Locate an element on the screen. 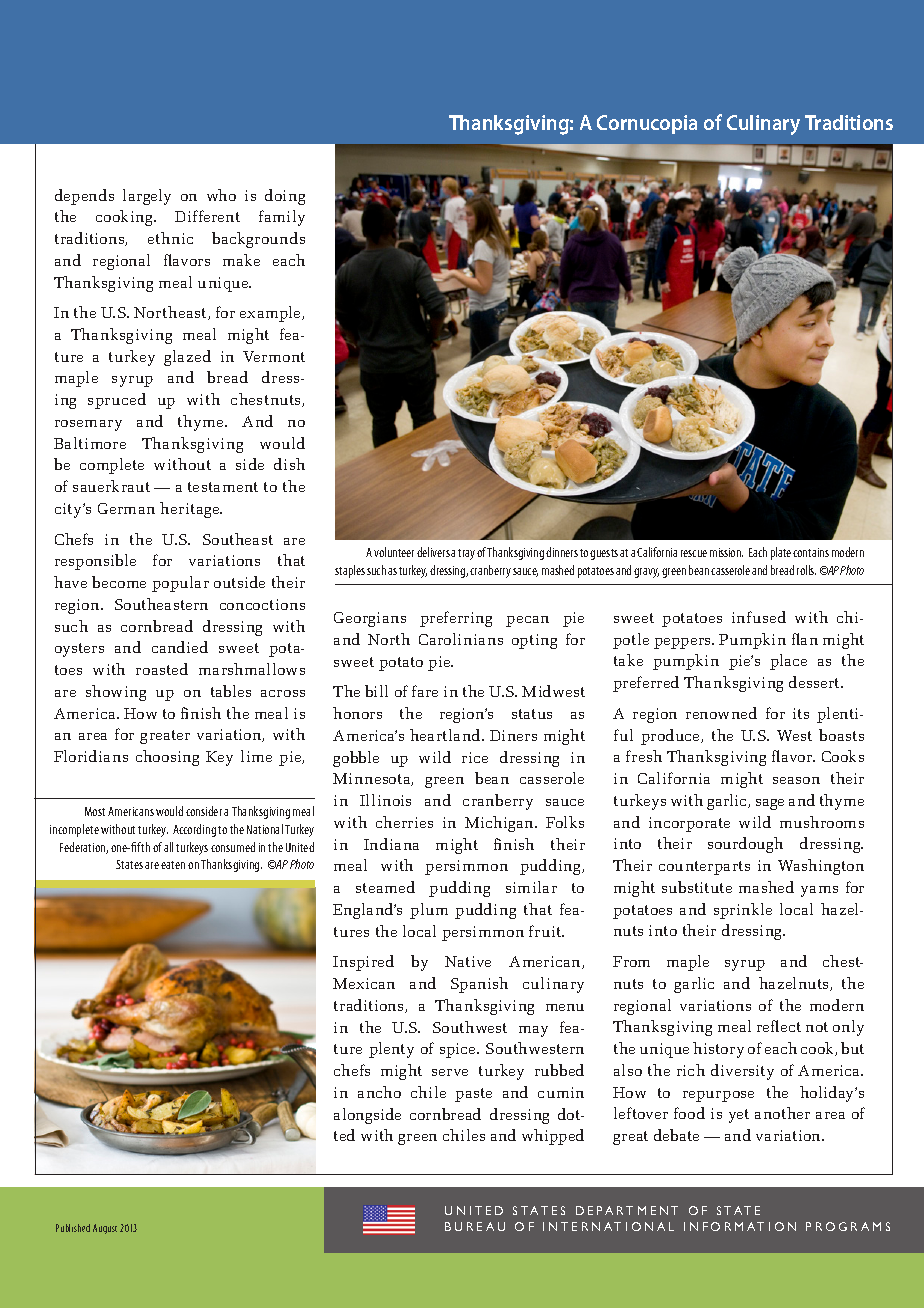 The image size is (924, 1308). August is located at coordinates (105, 1229).
